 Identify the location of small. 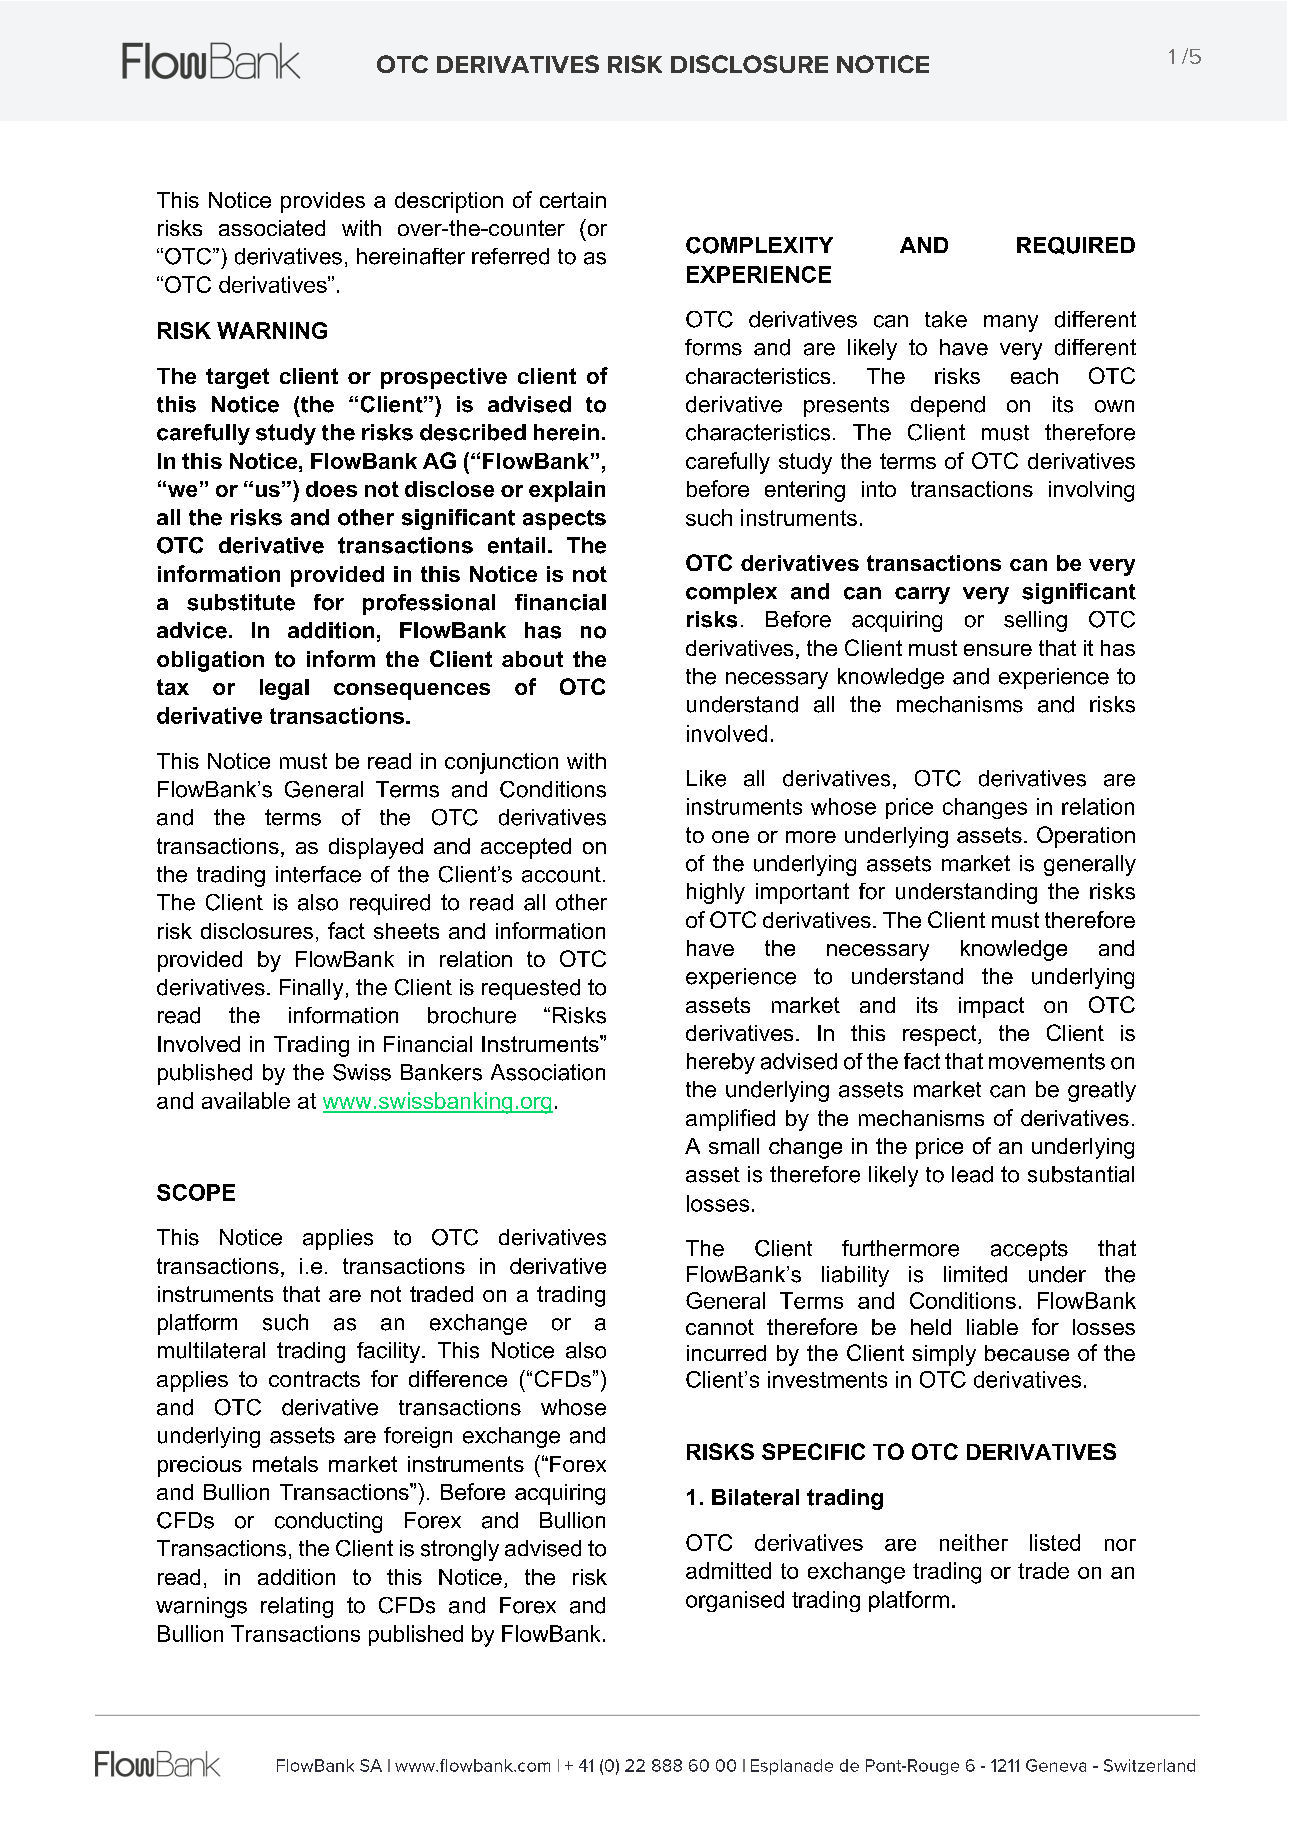
(734, 1146).
